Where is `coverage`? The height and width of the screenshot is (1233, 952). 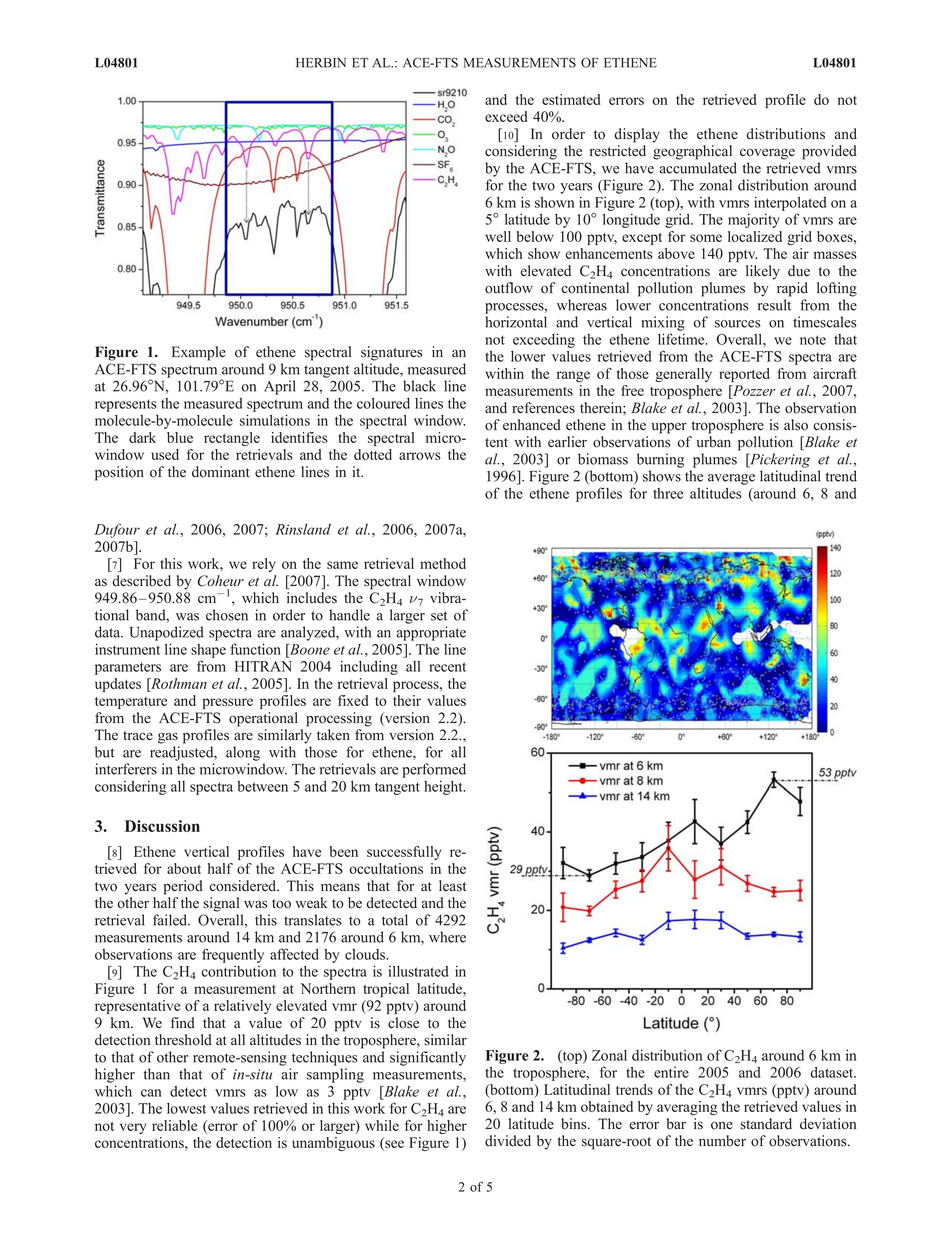 coverage is located at coordinates (767, 154).
